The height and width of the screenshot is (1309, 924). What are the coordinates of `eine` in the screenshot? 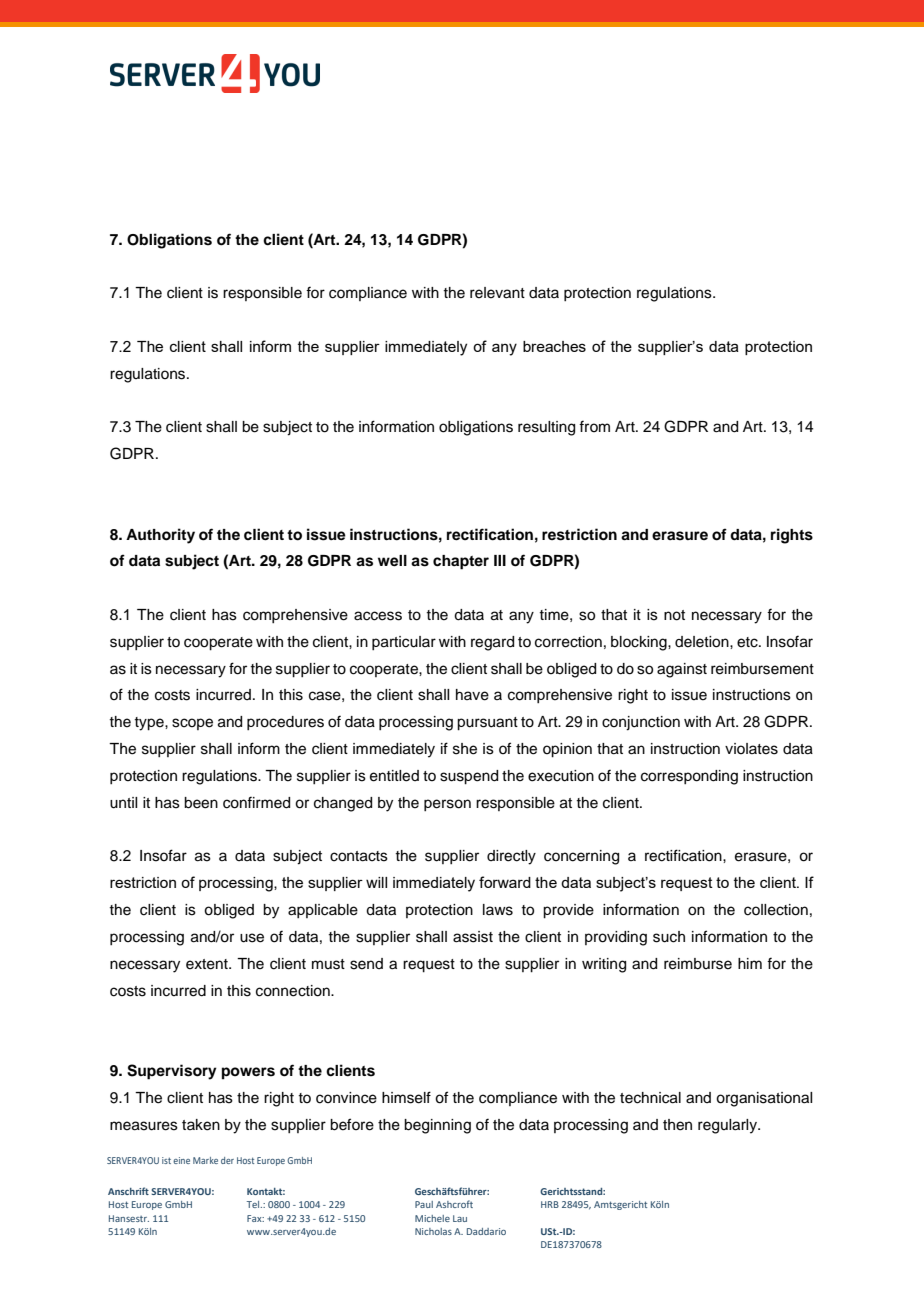 It's located at (181, 1160).
